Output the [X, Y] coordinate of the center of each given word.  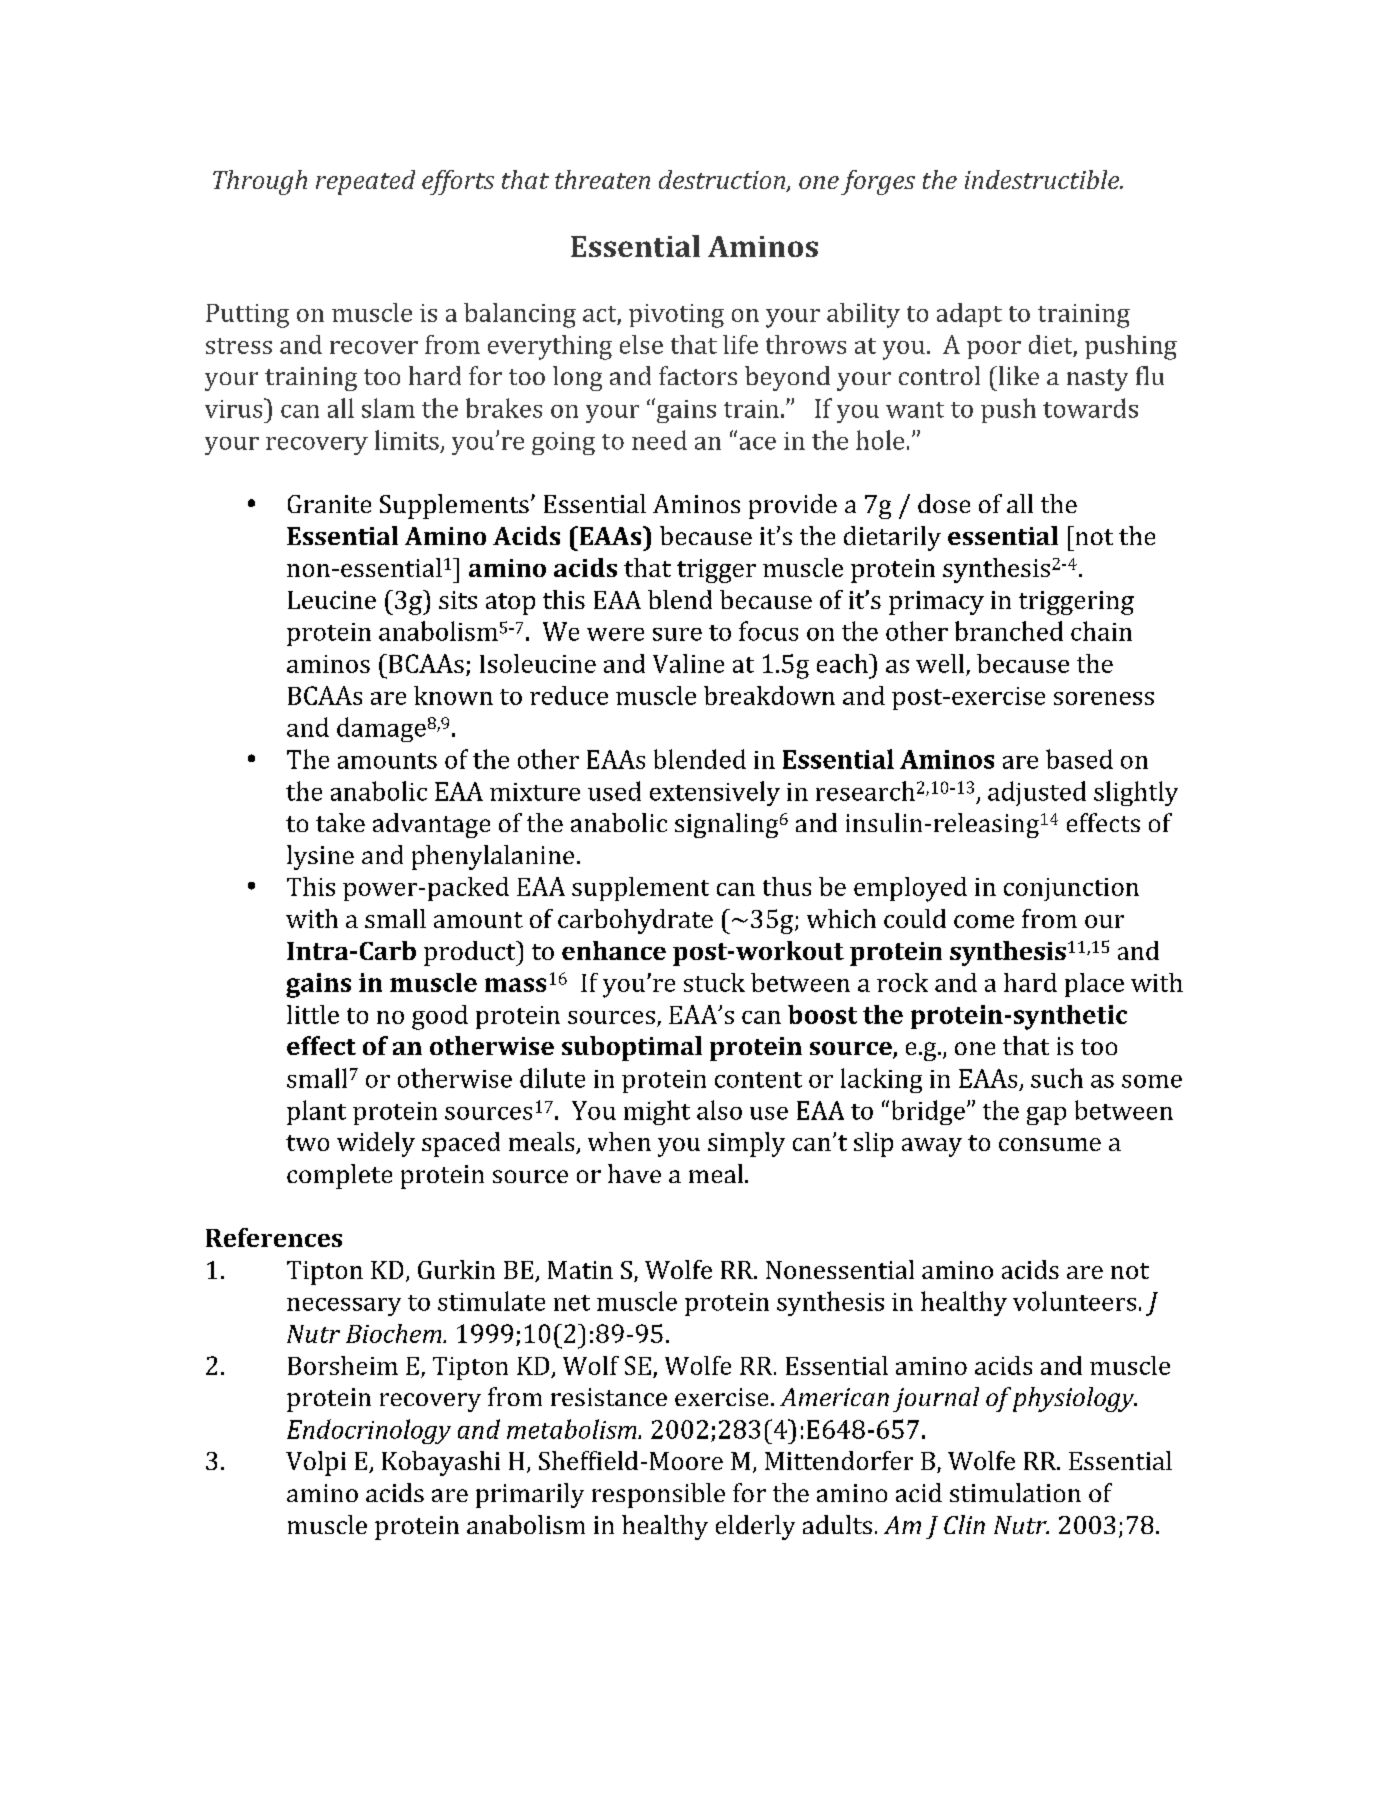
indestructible [1043, 179]
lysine [320, 857]
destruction [723, 181]
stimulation [1015, 1492]
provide [793, 506]
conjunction [1071, 889]
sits [458, 600]
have [634, 1173]
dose [944, 503]
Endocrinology [369, 1431]
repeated [365, 182]
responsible [658, 1495]
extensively [715, 793]
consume [1050, 1144]
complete [339, 1176]
